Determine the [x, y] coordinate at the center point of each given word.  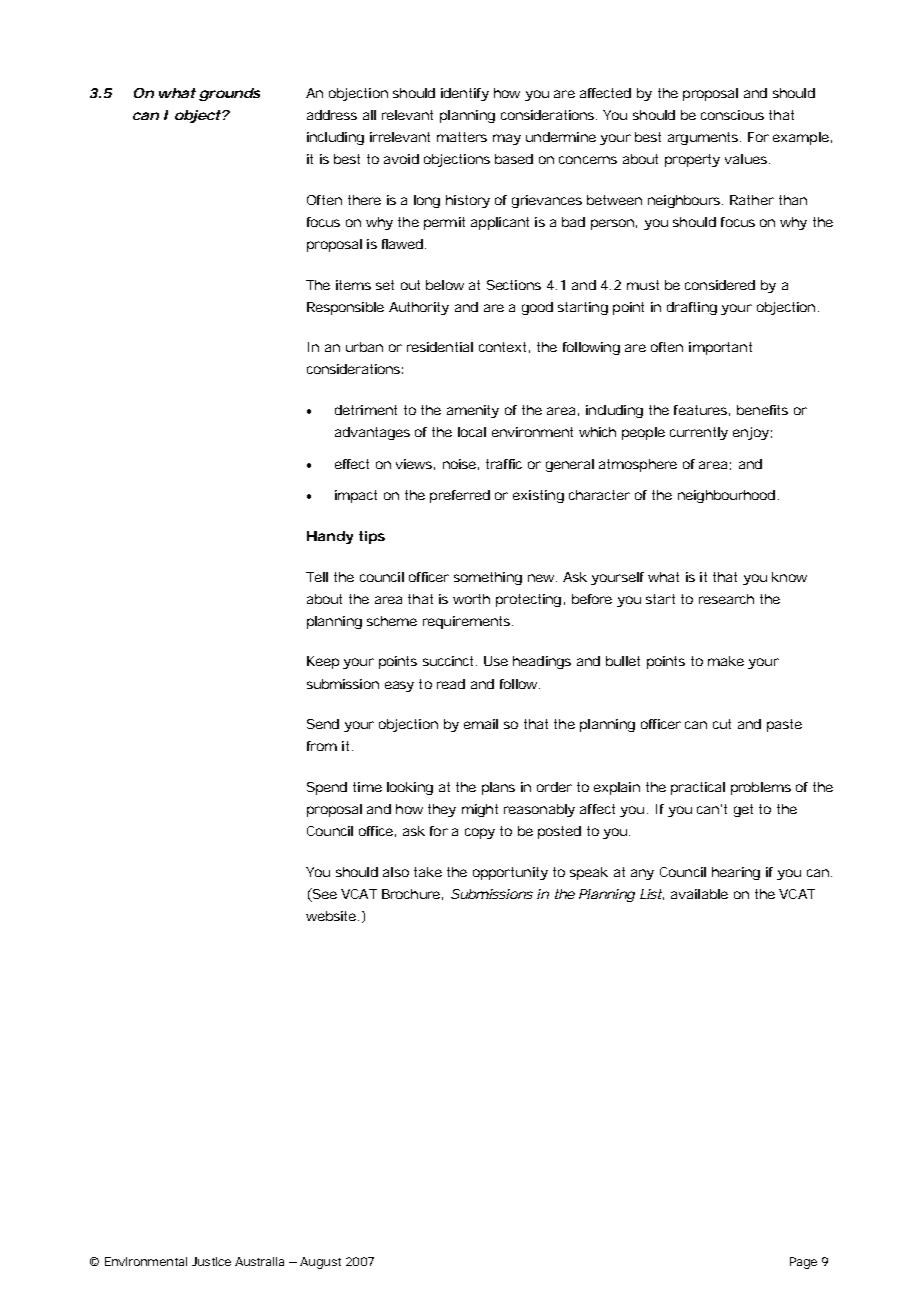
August [320, 1263]
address [332, 115]
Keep [323, 662]
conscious [732, 115]
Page [803, 1263]
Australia [259, 1261]
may [507, 139]
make [726, 661]
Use [496, 661]
